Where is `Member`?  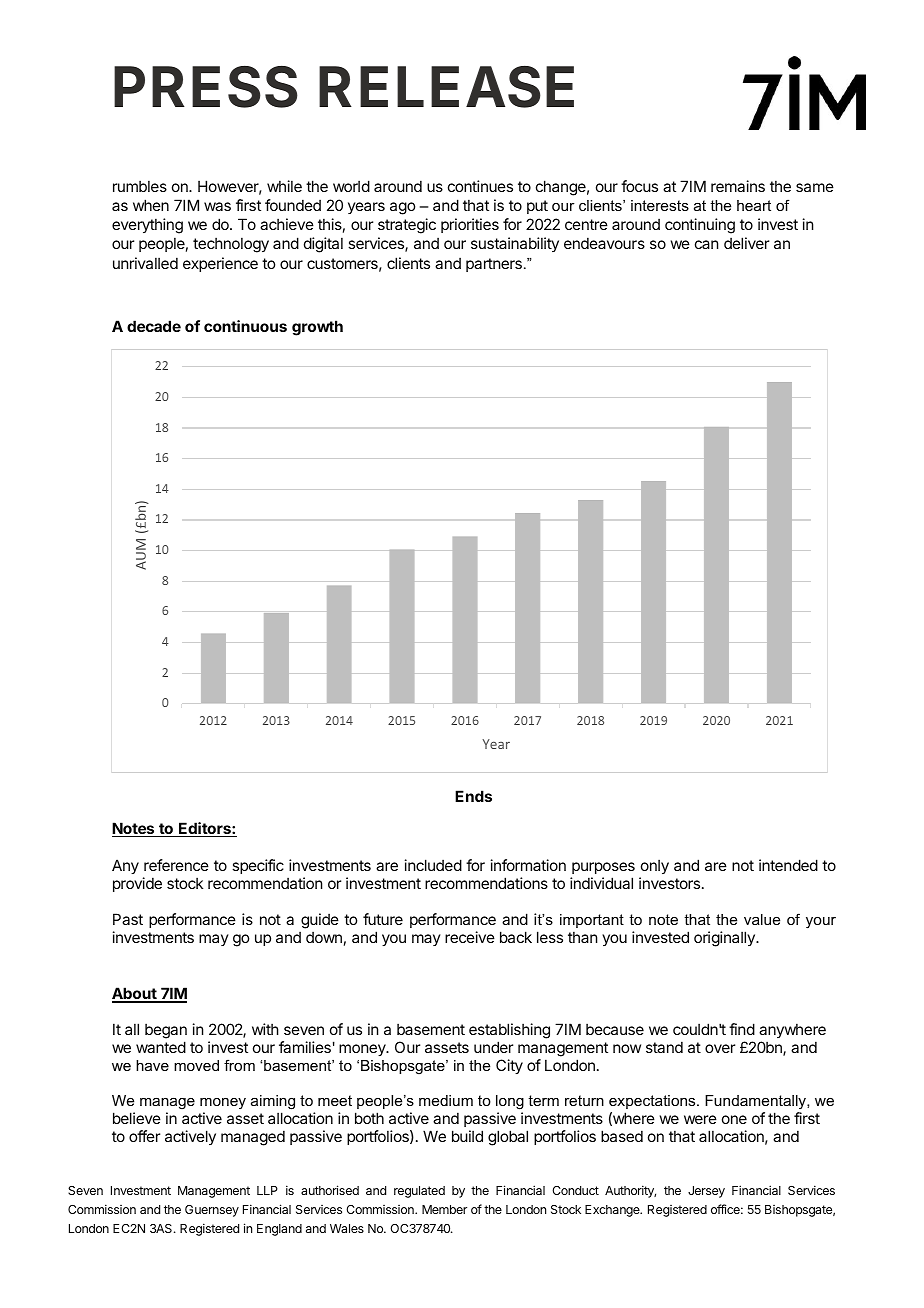 Member is located at coordinates (444, 1209).
